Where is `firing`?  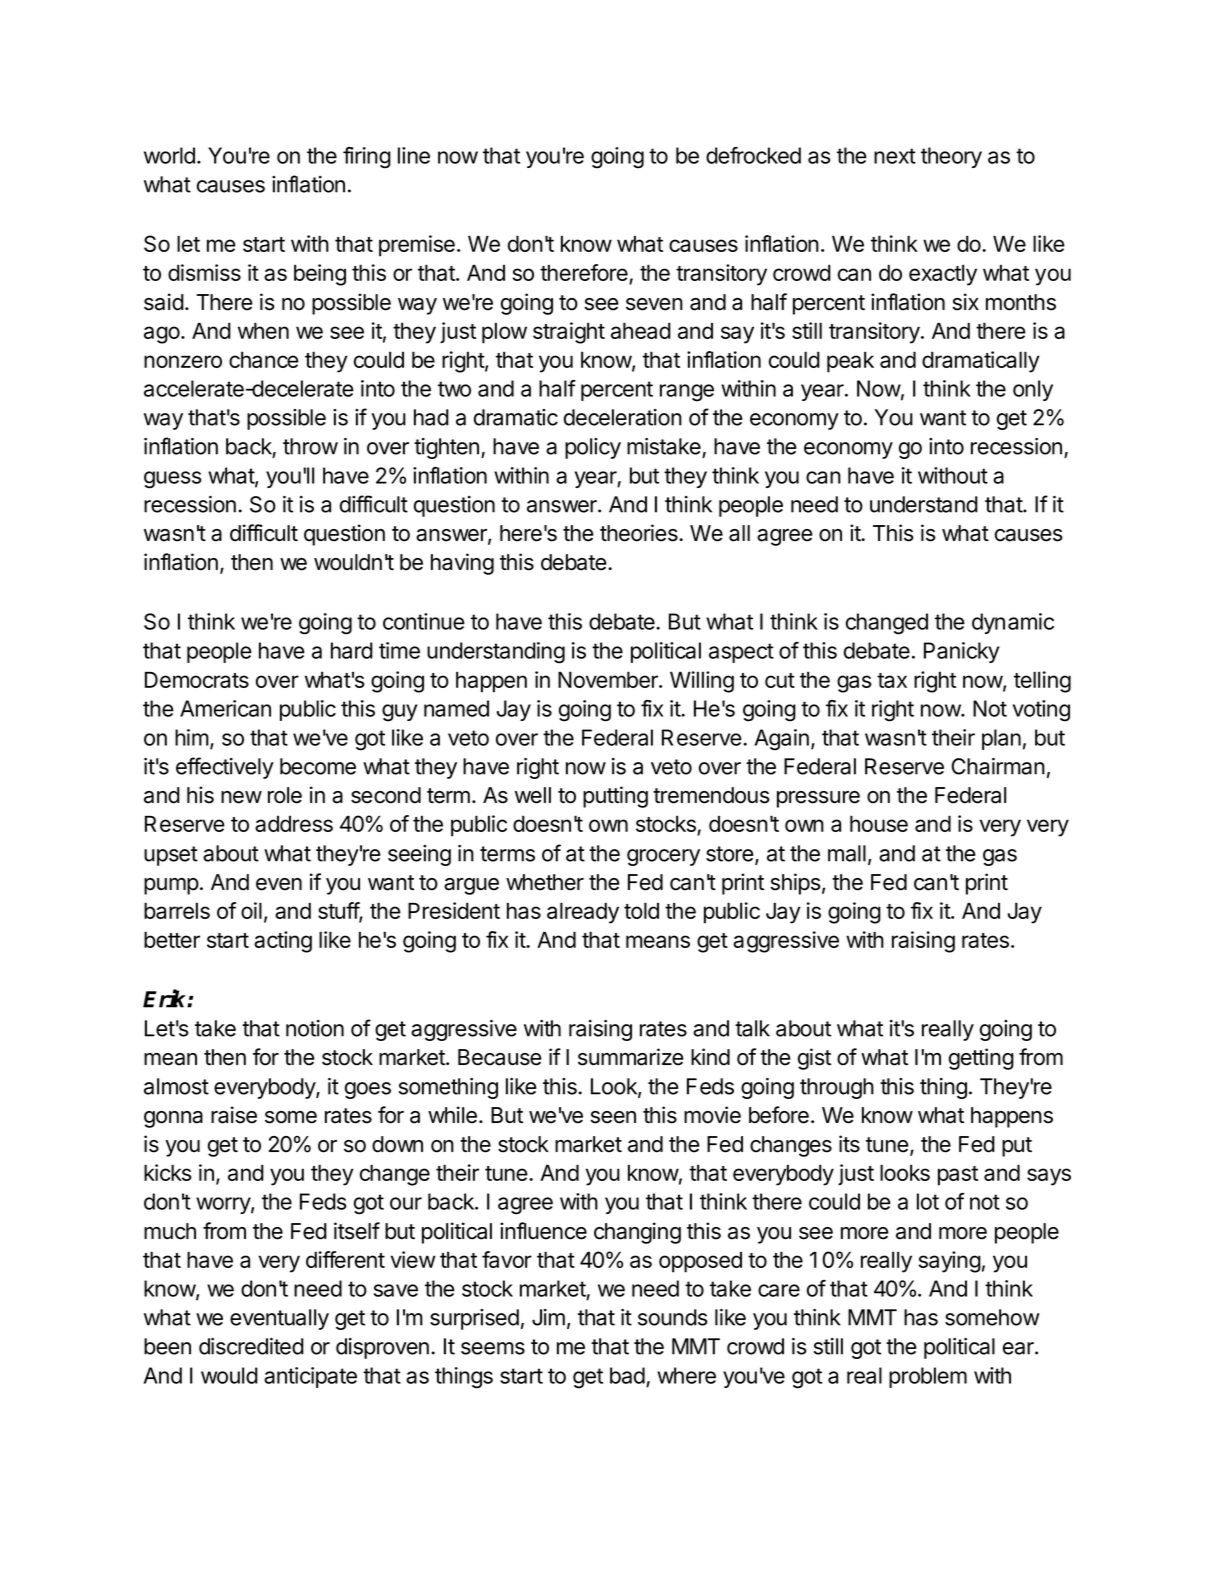
firing is located at coordinates (367, 158).
